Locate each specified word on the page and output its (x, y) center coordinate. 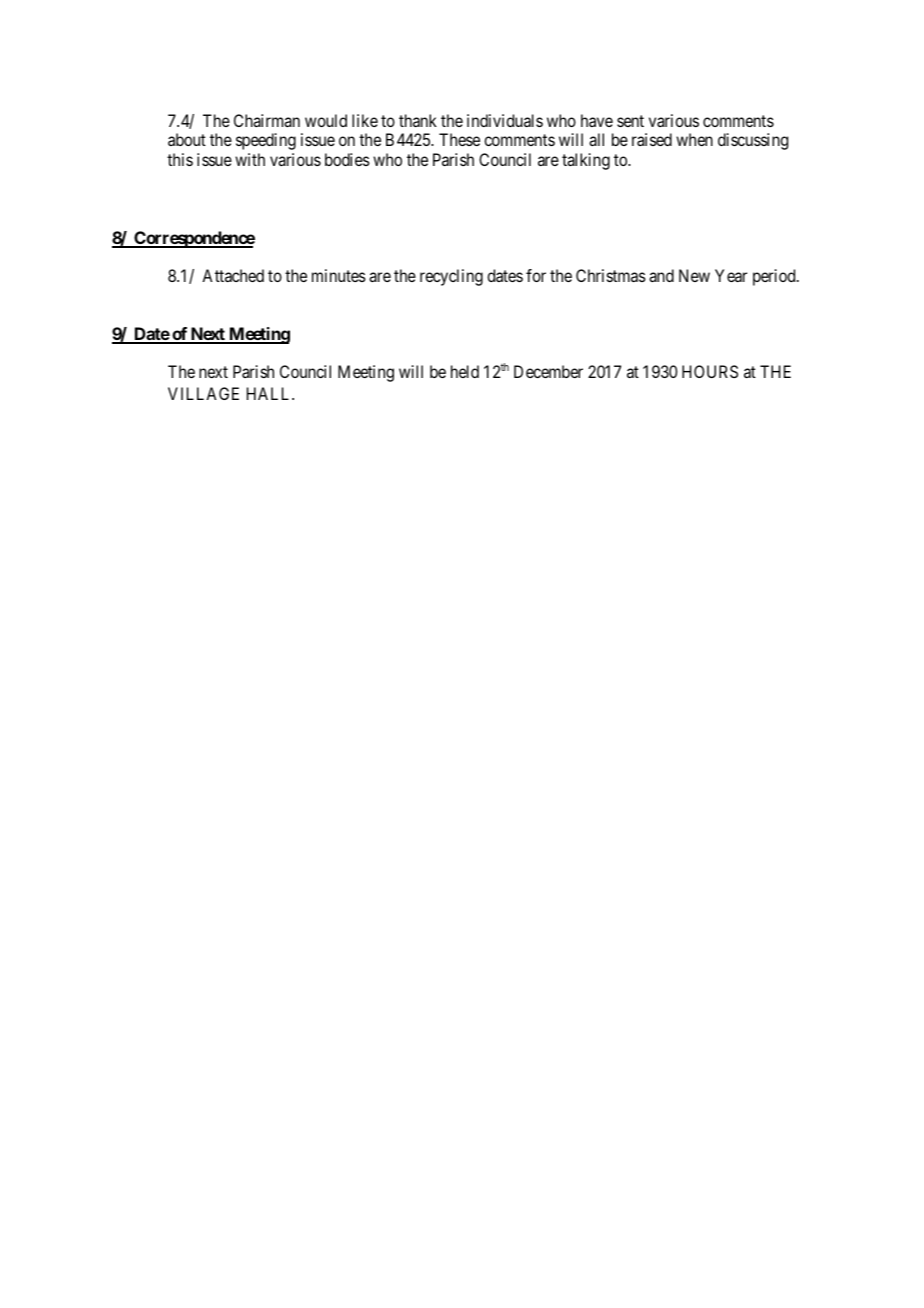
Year (731, 275)
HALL (270, 393)
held (465, 371)
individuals (505, 120)
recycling (451, 277)
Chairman (267, 120)
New (694, 275)
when (694, 139)
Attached (233, 275)
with (250, 159)
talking (586, 161)
